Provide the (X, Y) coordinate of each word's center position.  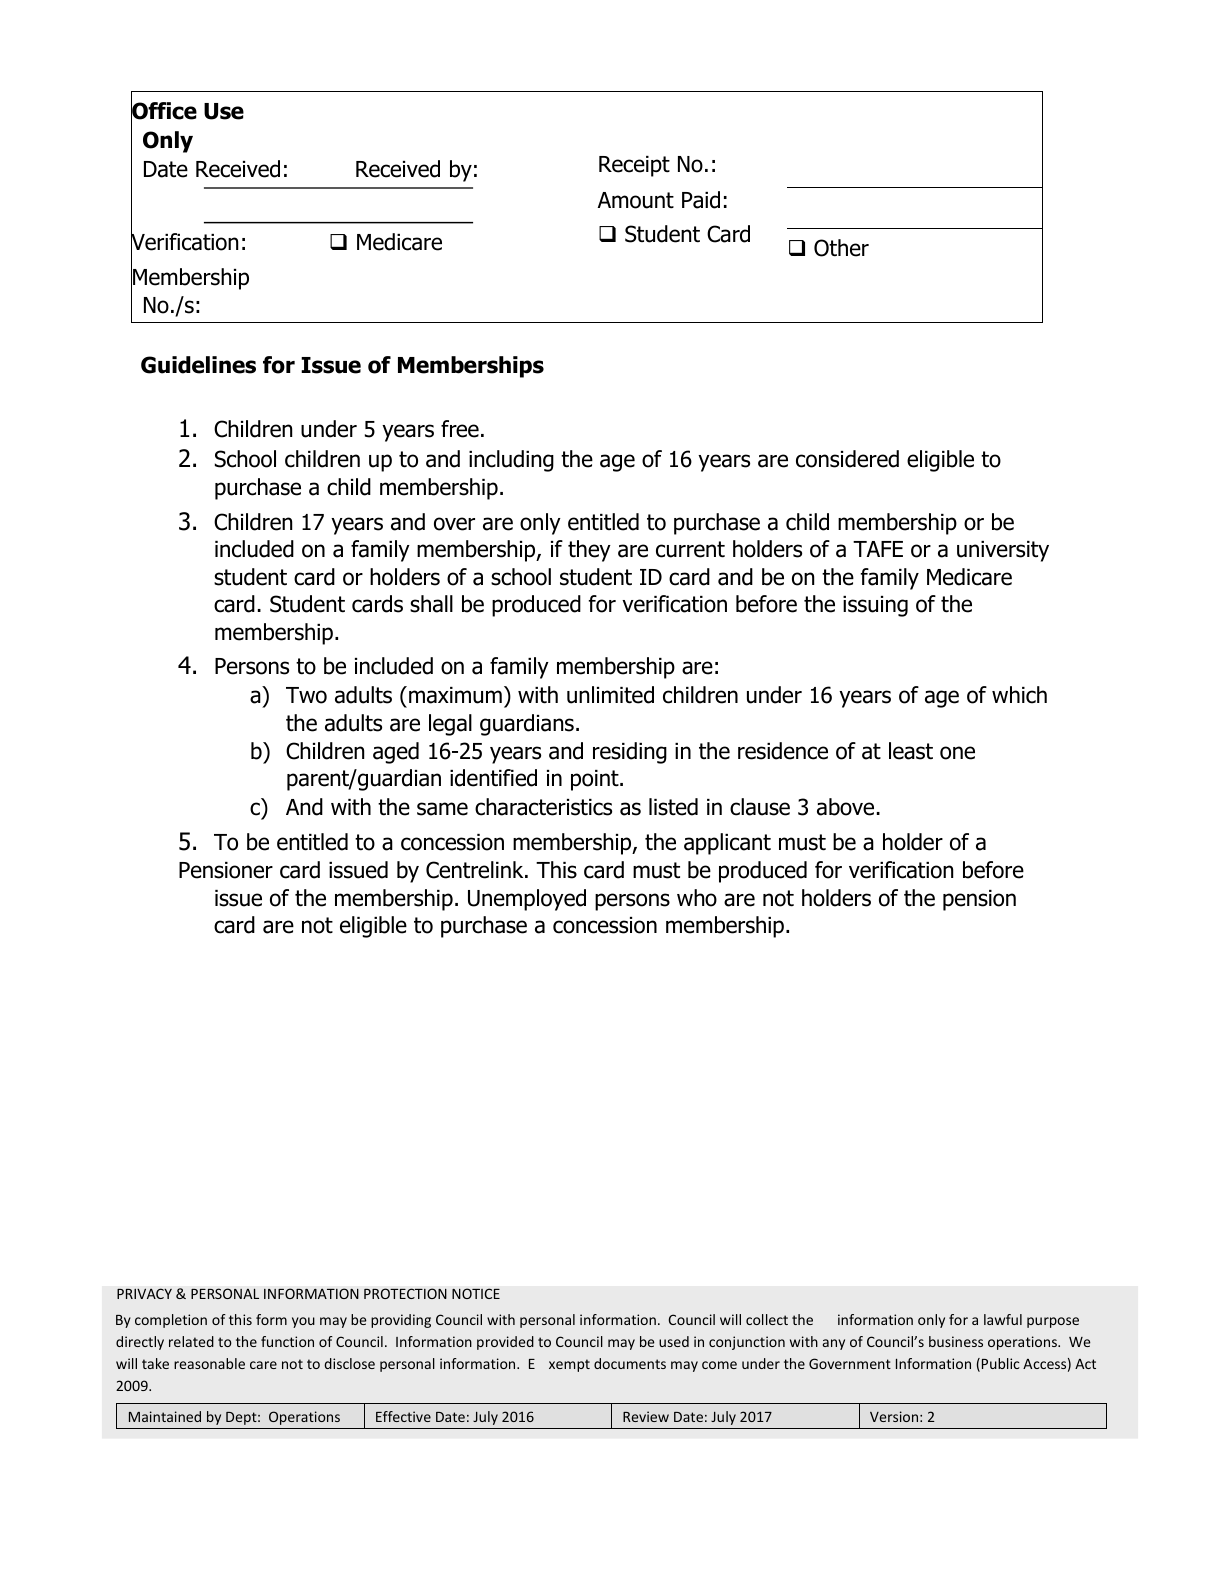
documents (630, 1363)
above (845, 807)
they (589, 551)
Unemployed (527, 900)
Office (164, 111)
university (1003, 551)
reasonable (209, 1363)
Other (841, 248)
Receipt (634, 166)
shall (431, 604)
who (697, 898)
